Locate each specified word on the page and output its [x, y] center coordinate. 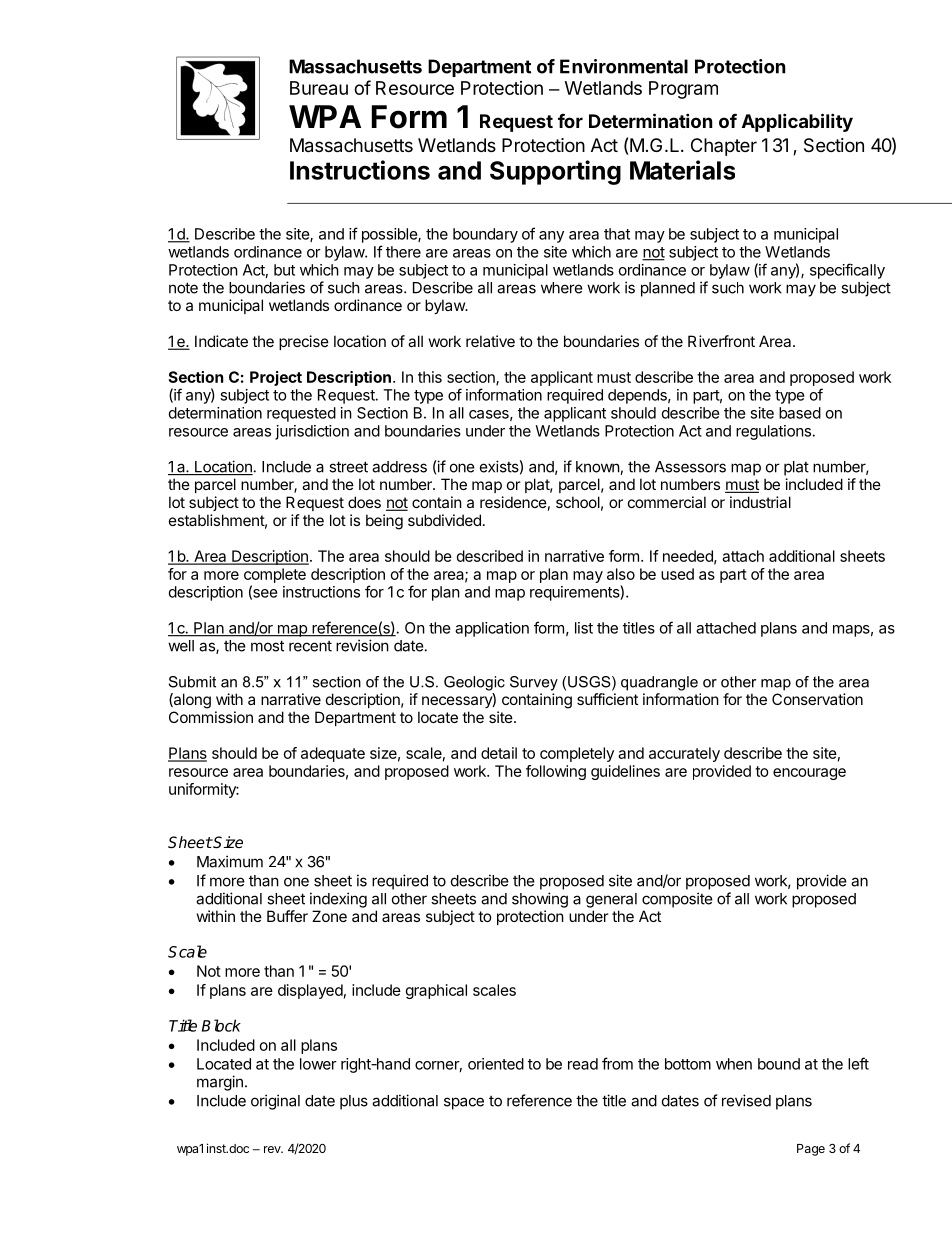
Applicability [797, 122]
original [275, 1102]
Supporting [555, 172]
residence [513, 502]
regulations [773, 432]
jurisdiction [312, 432]
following [556, 772]
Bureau [319, 88]
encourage [809, 774]
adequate [333, 754]
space [464, 1103]
